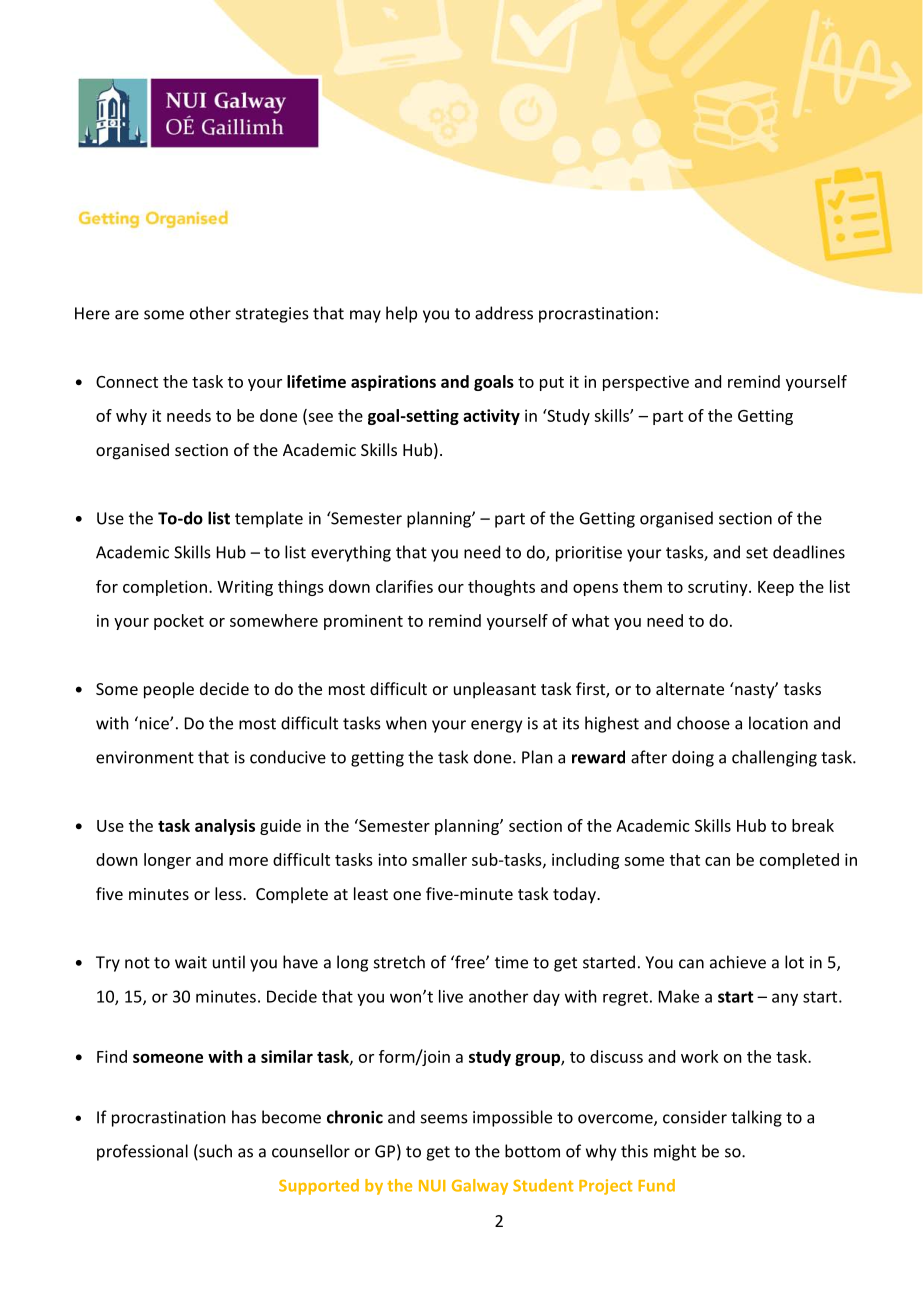 The width and height of the image is (924, 1309). What do you see at coordinates (496, 726) in the image?
I see `energy` at bounding box center [496, 726].
